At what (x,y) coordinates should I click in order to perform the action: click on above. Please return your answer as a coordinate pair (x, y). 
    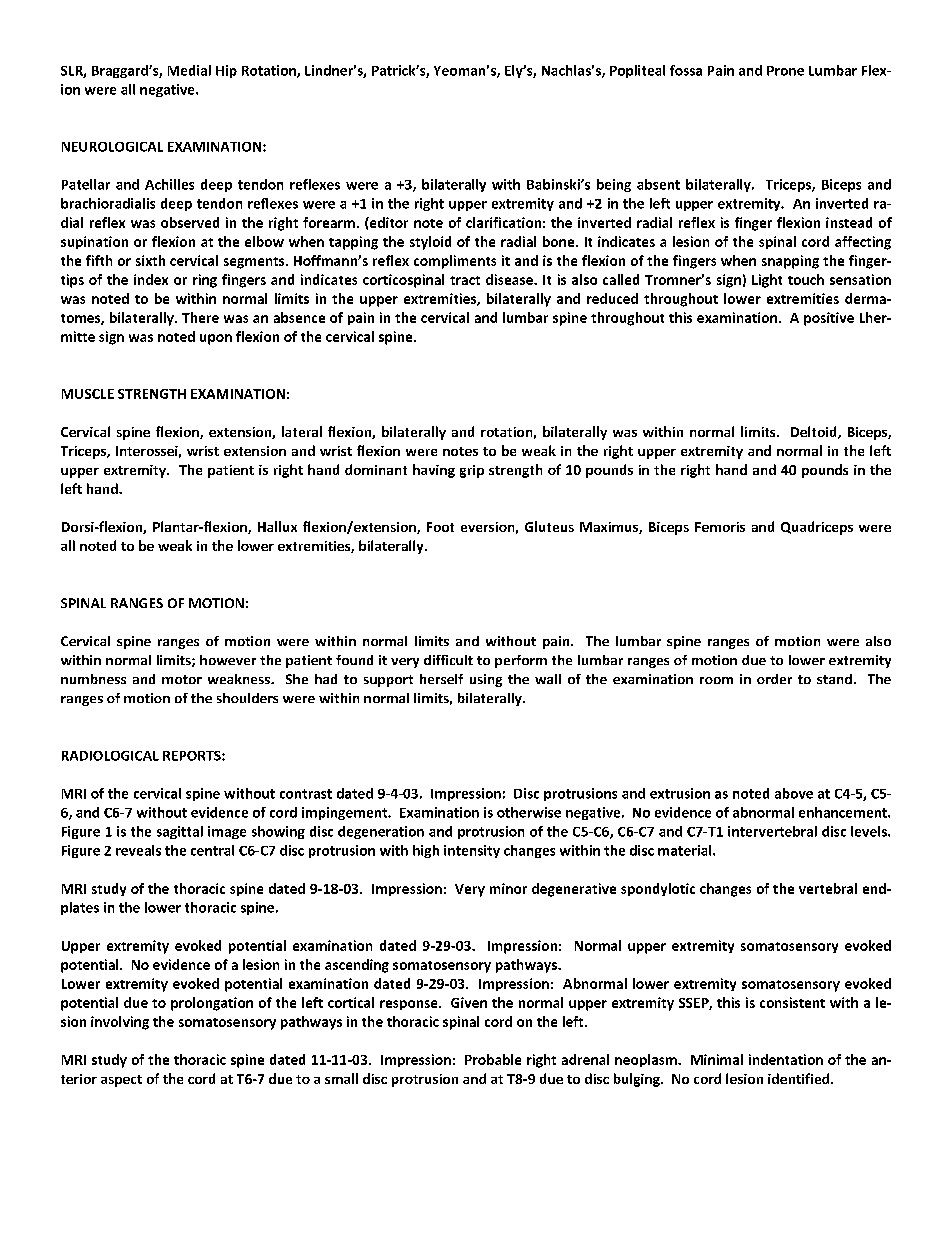
    Looking at the image, I should click on (794, 793).
